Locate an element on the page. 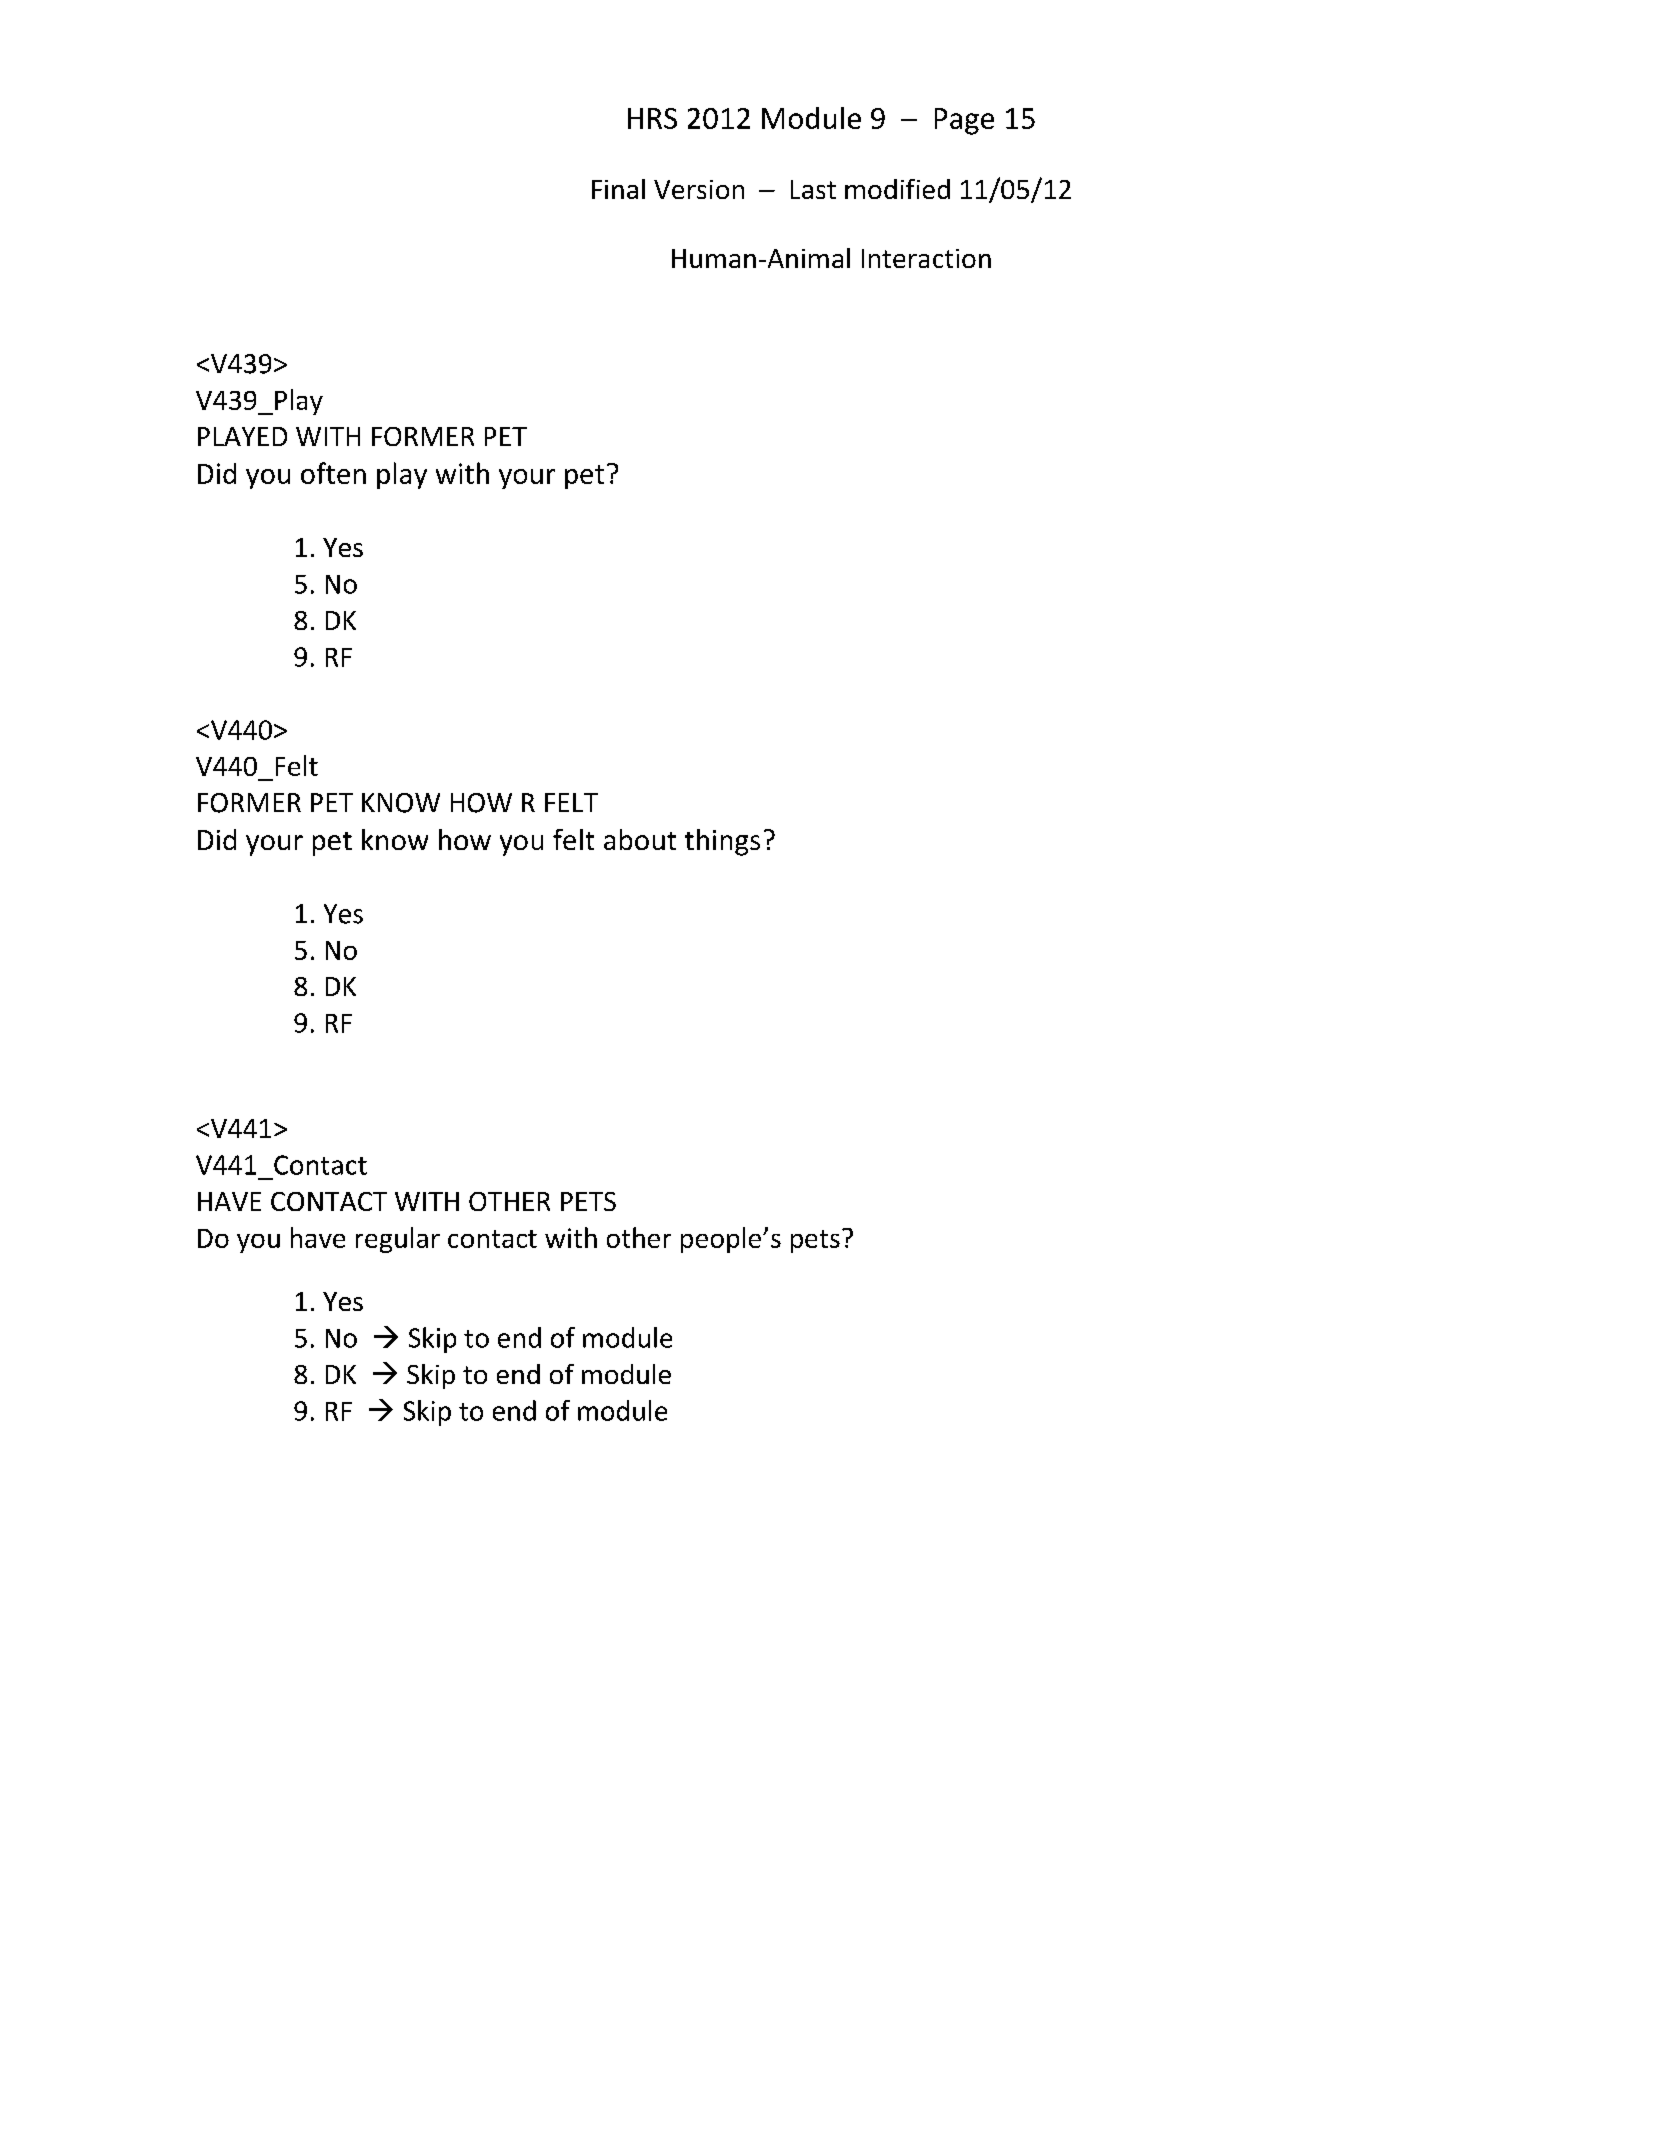 The image size is (1662, 2150). modified is located at coordinates (897, 189).
